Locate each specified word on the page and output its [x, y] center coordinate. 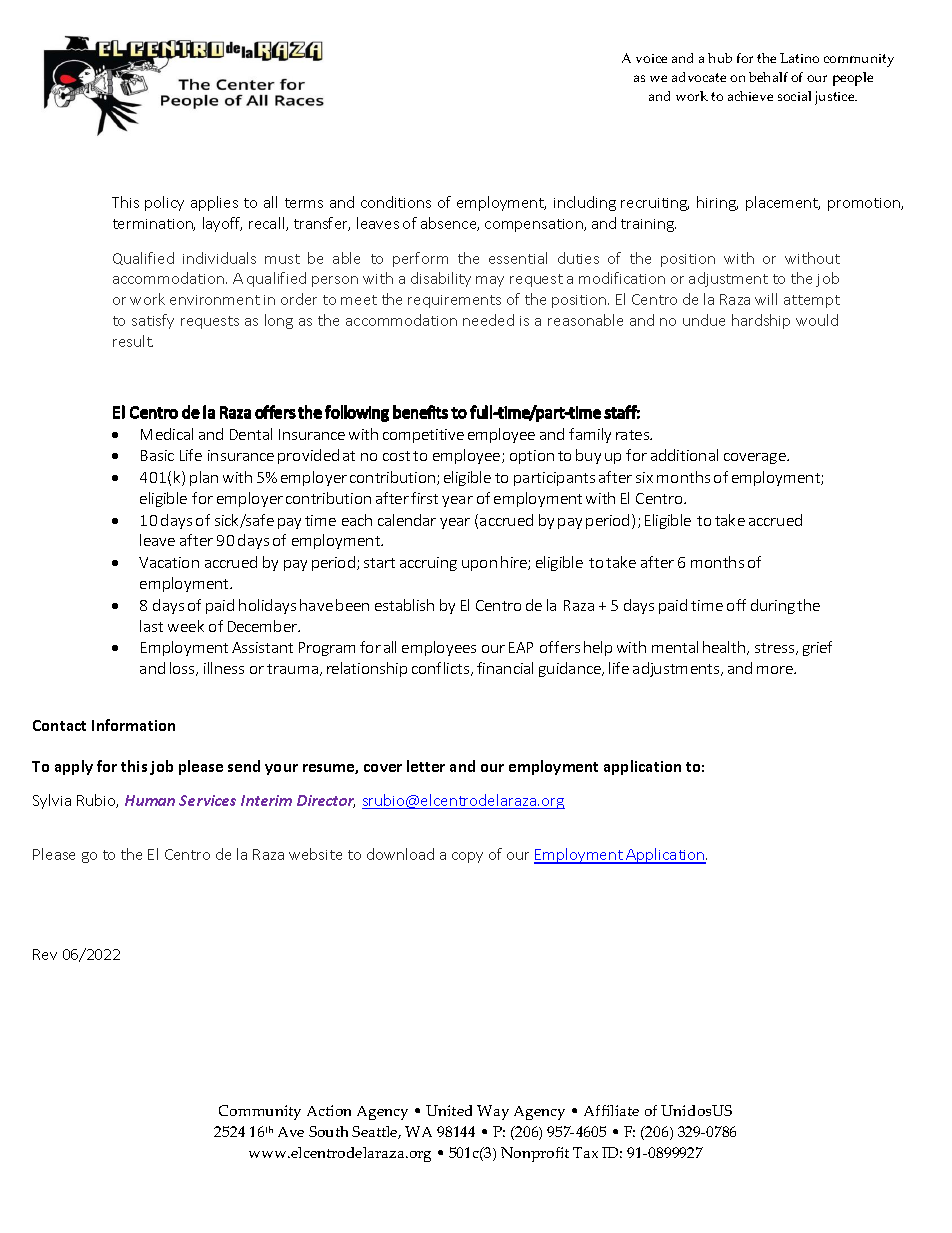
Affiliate [611, 1110]
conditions [396, 202]
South [328, 1131]
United [449, 1110]
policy [164, 203]
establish [404, 605]
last [151, 626]
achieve [750, 96]
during [773, 606]
